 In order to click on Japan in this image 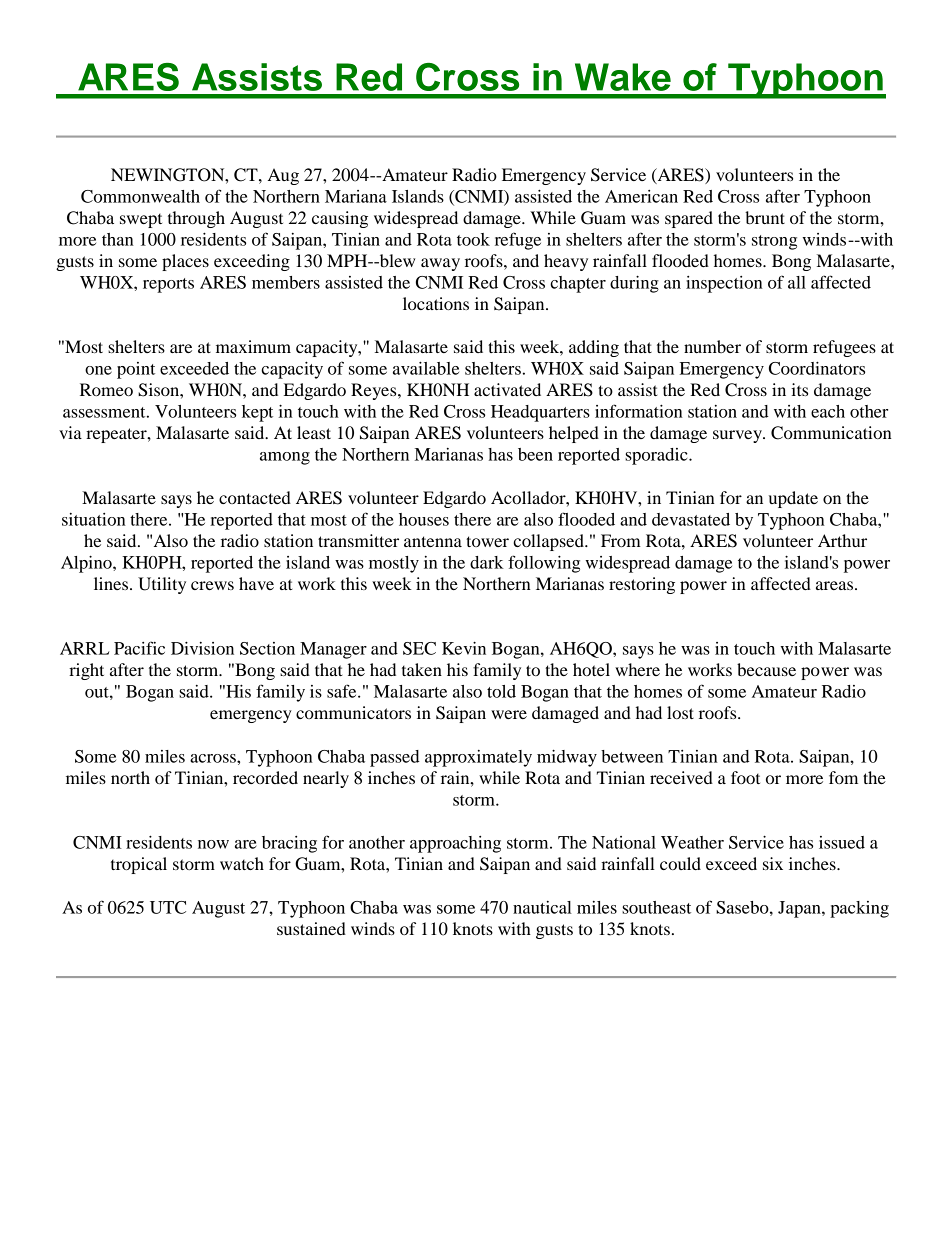, I will do `click(800, 909)`.
